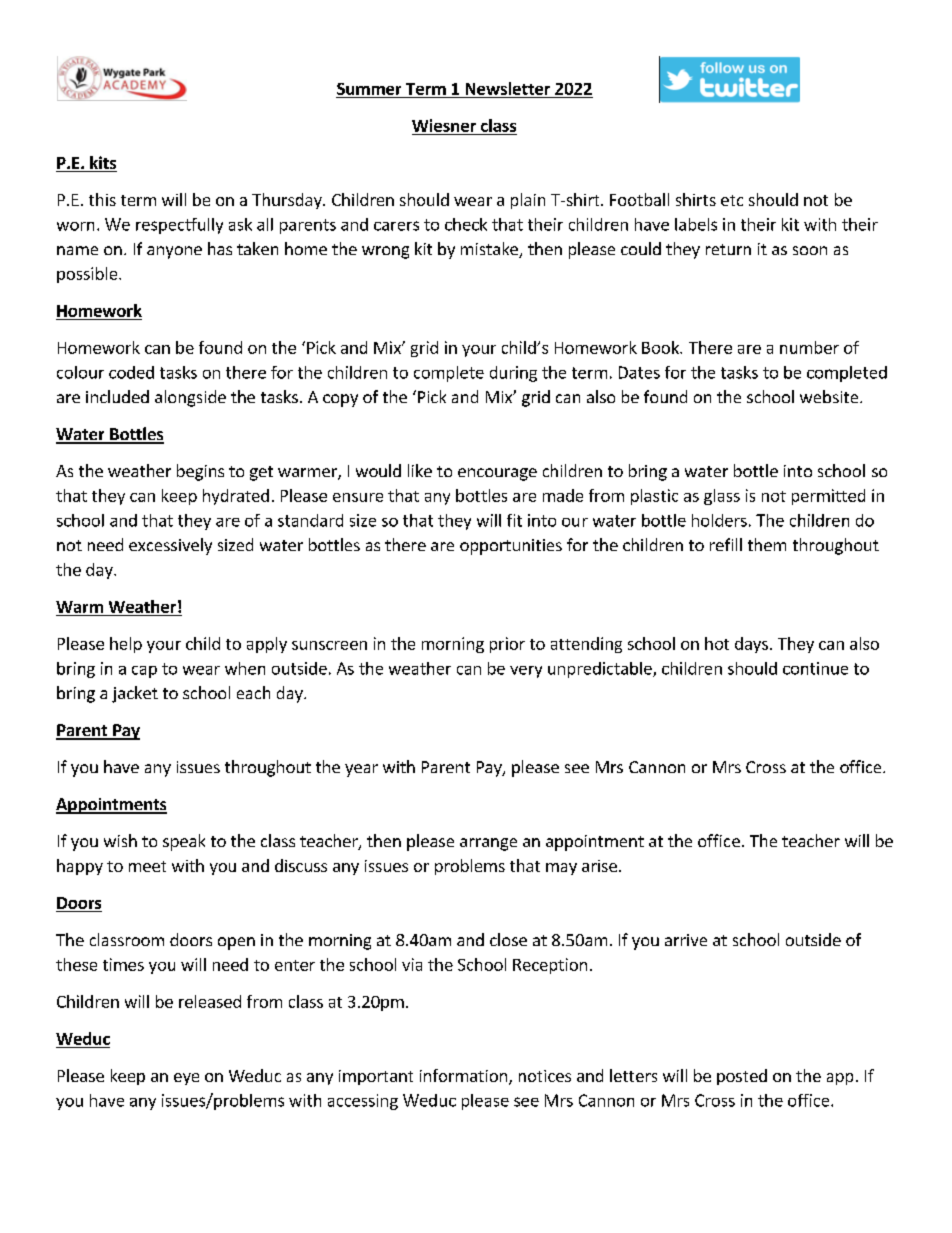  Describe the element at coordinates (815, 668) in the image. I see `continue` at that location.
